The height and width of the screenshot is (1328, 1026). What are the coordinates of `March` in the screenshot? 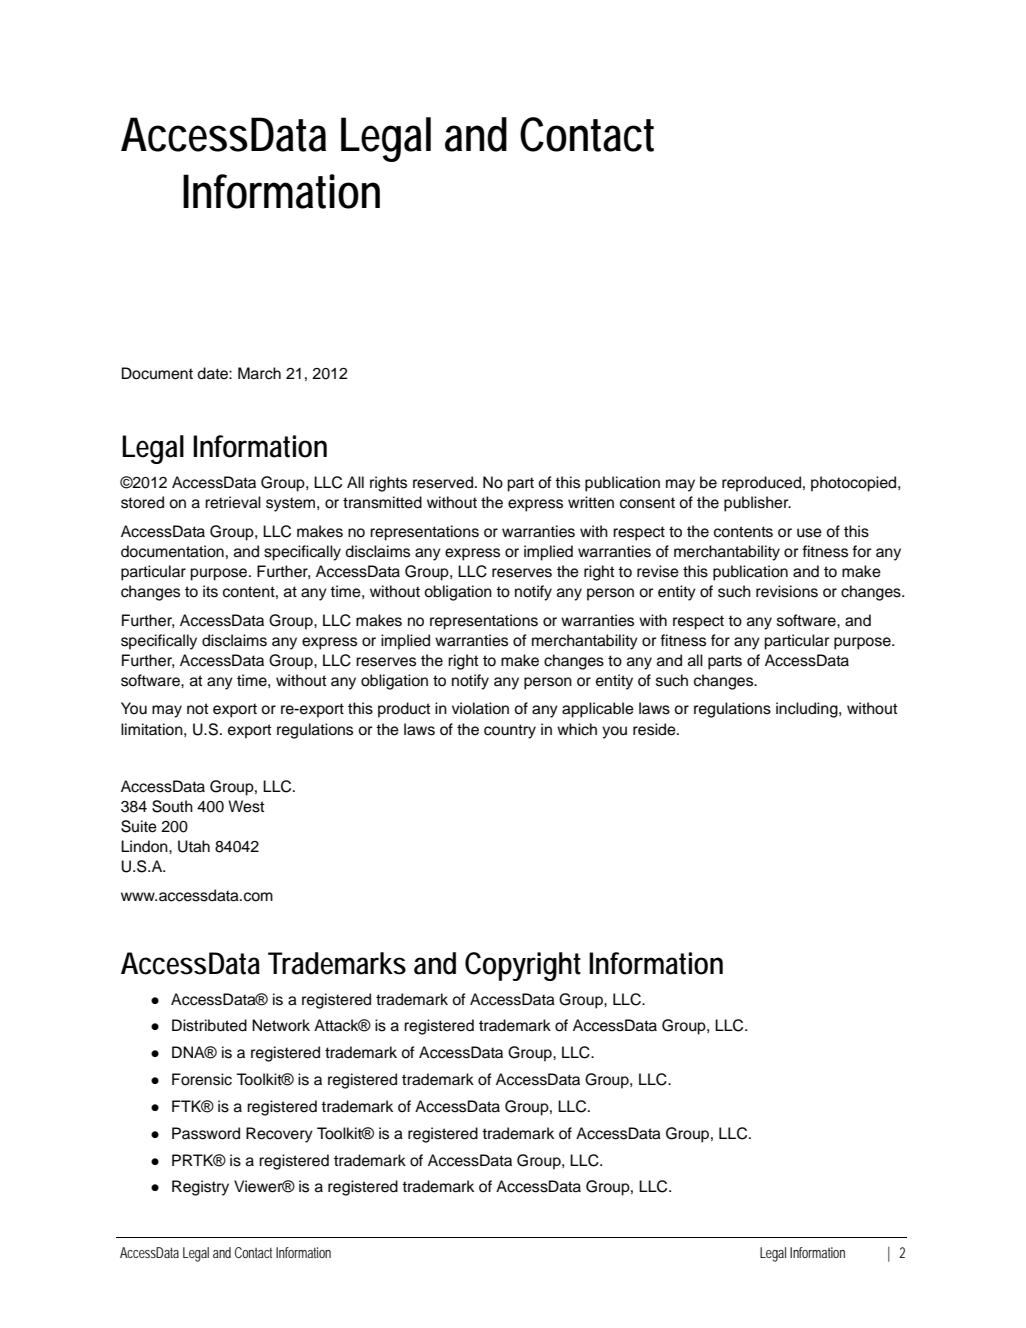 It's located at (259, 373).
